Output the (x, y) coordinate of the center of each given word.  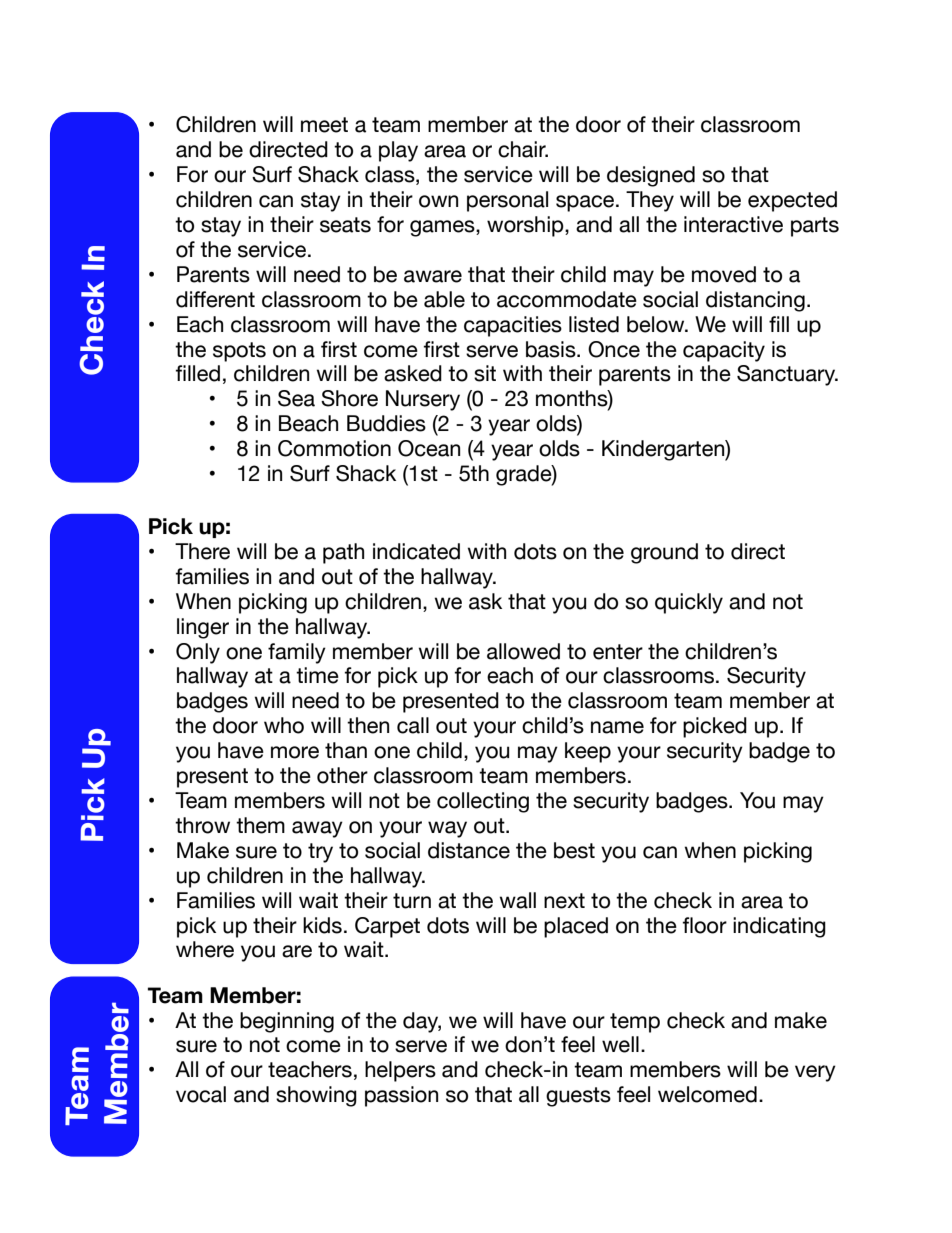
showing (316, 1096)
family (297, 653)
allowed (523, 651)
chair (523, 149)
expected (792, 201)
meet (324, 125)
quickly (689, 603)
